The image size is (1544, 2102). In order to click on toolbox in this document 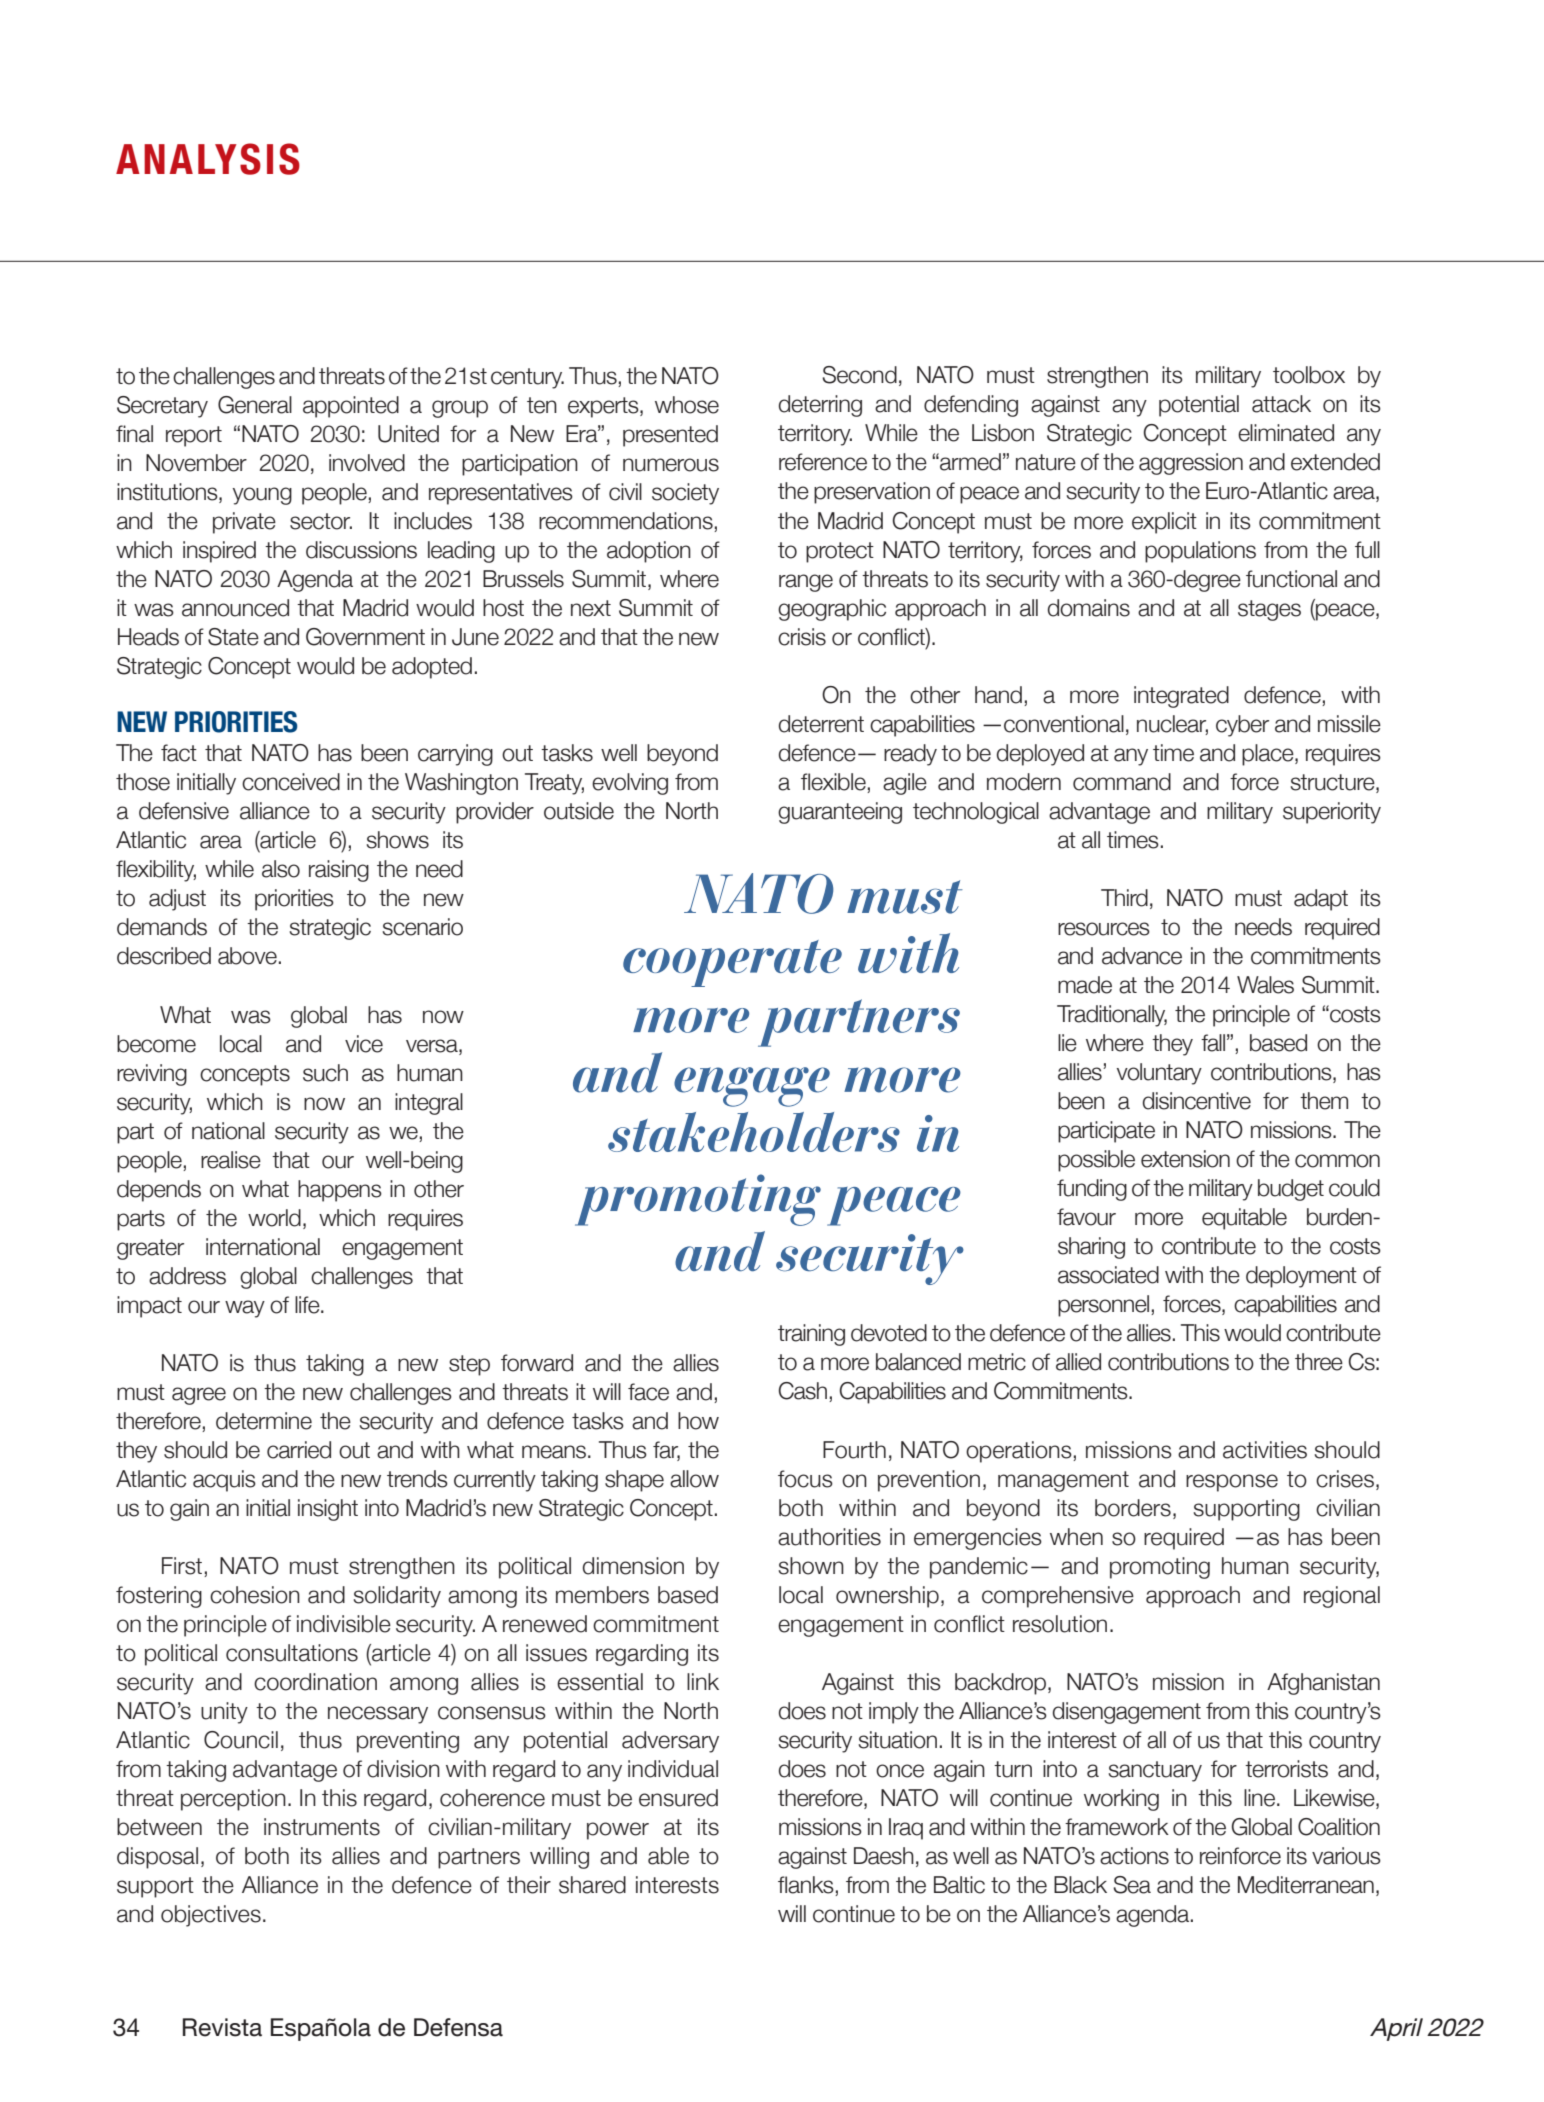, I will do `click(1309, 375)`.
